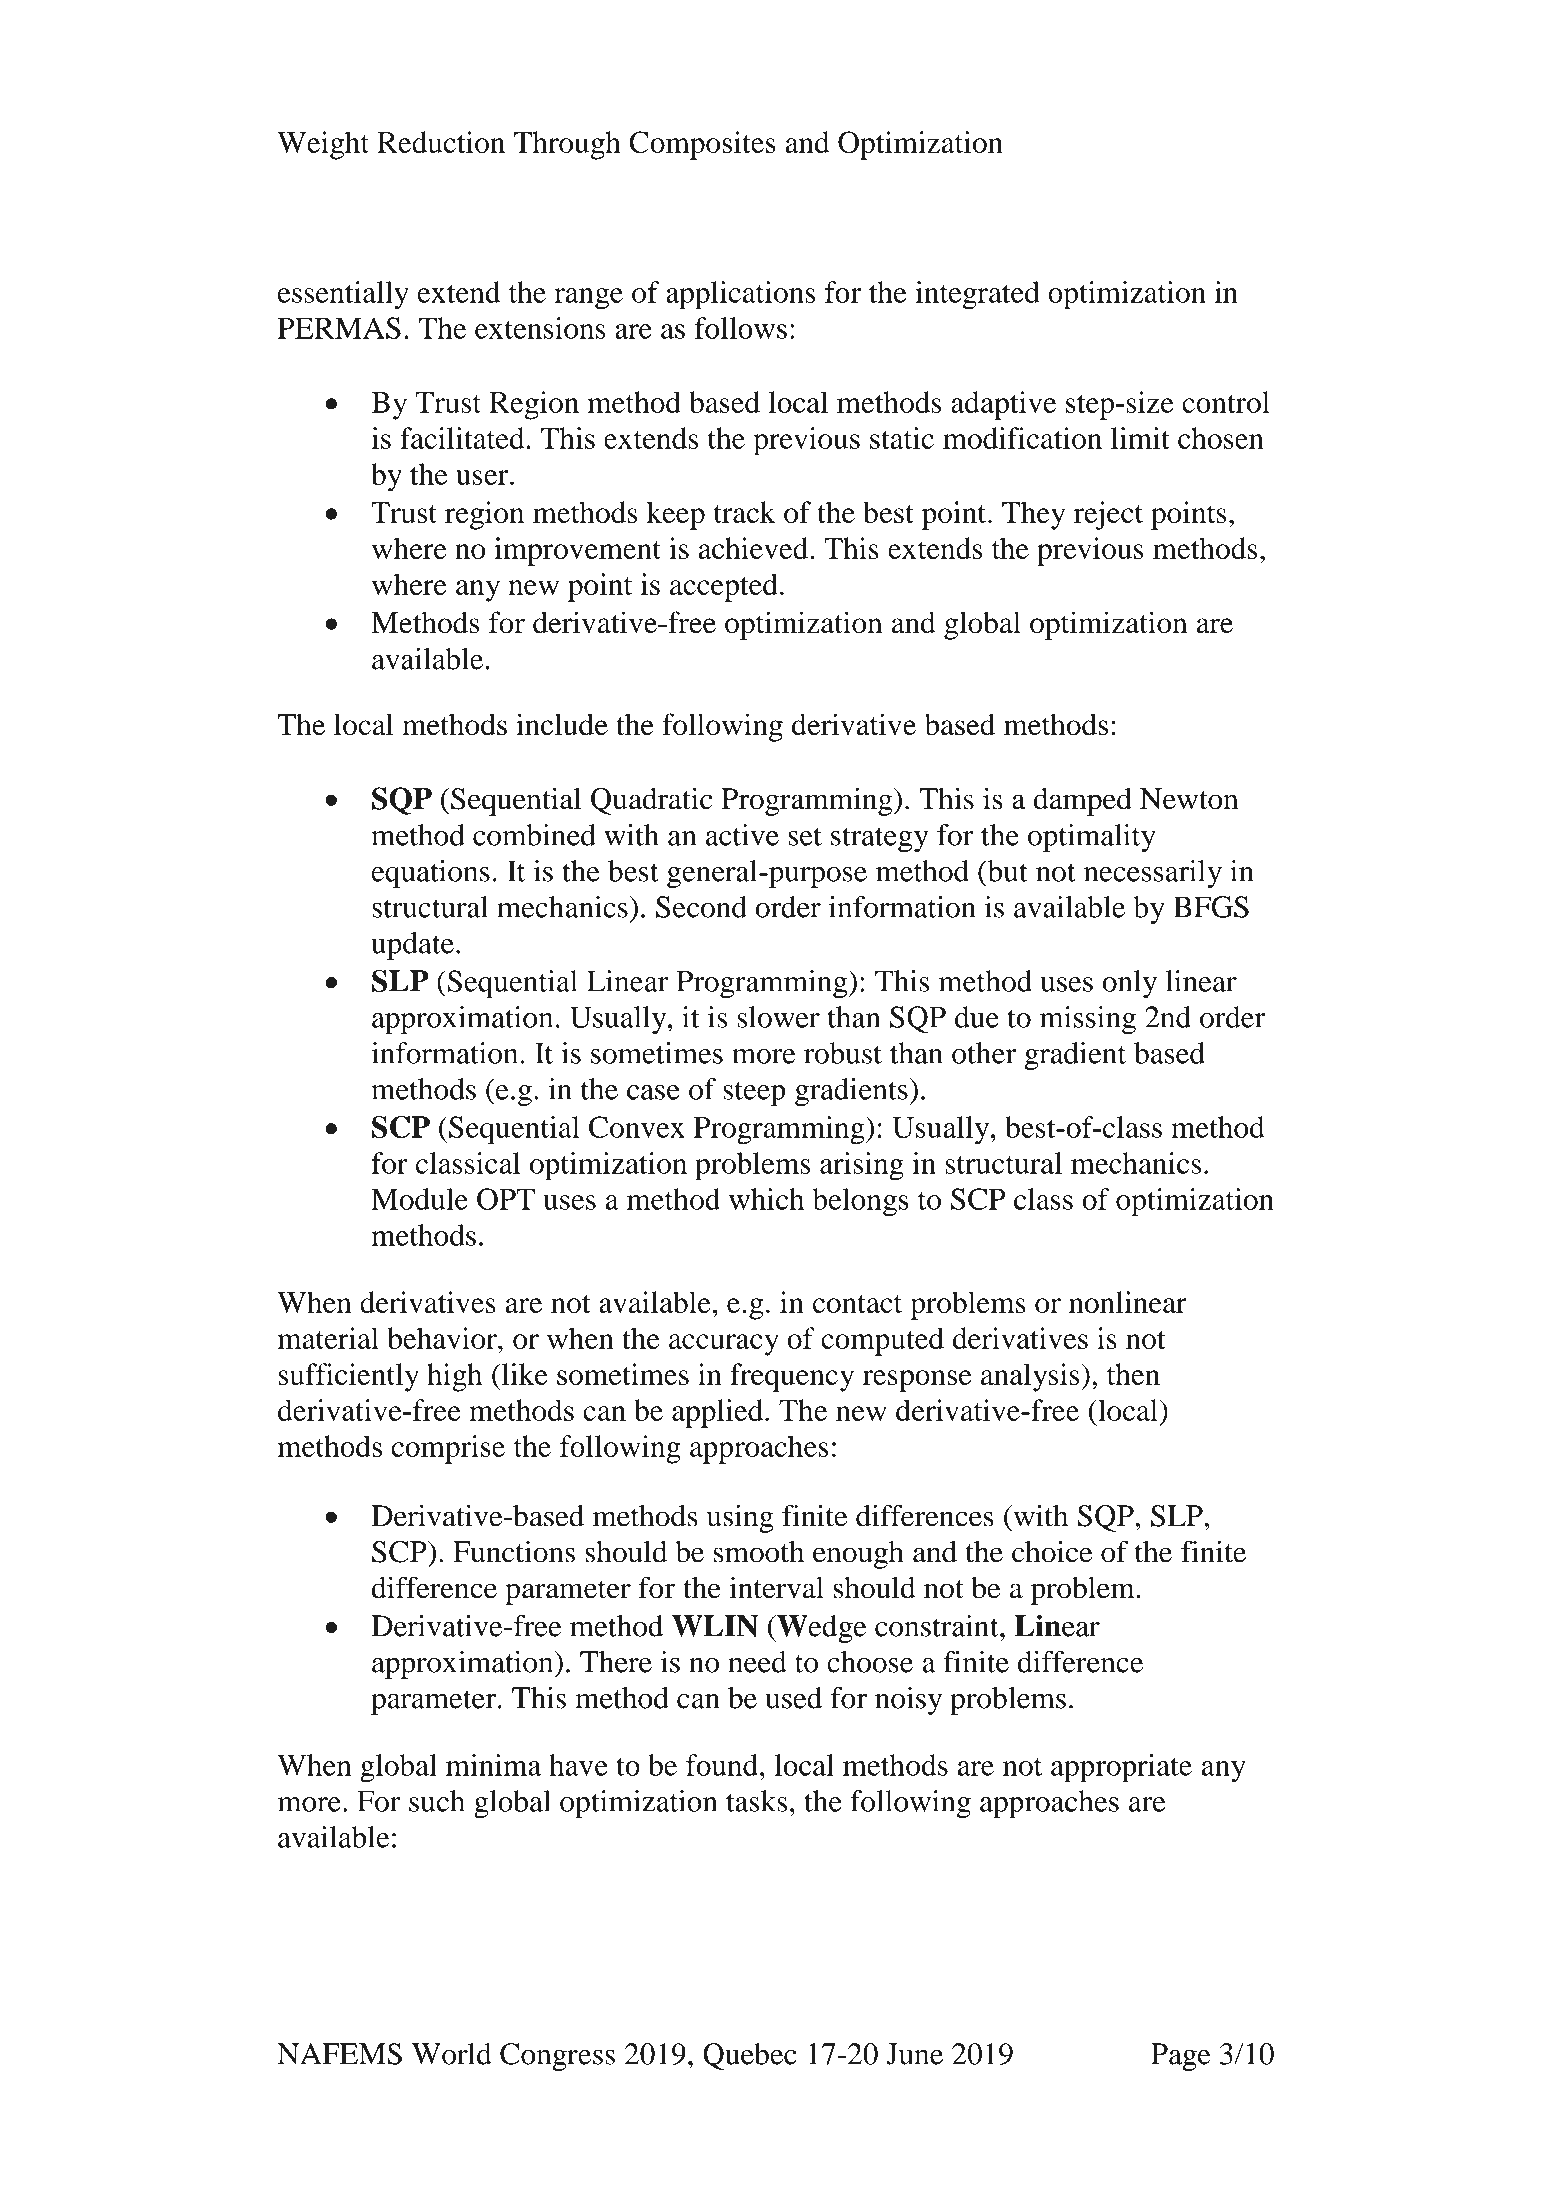 This screenshot has width=1552, height=2195. I want to click on Reduction, so click(441, 142).
